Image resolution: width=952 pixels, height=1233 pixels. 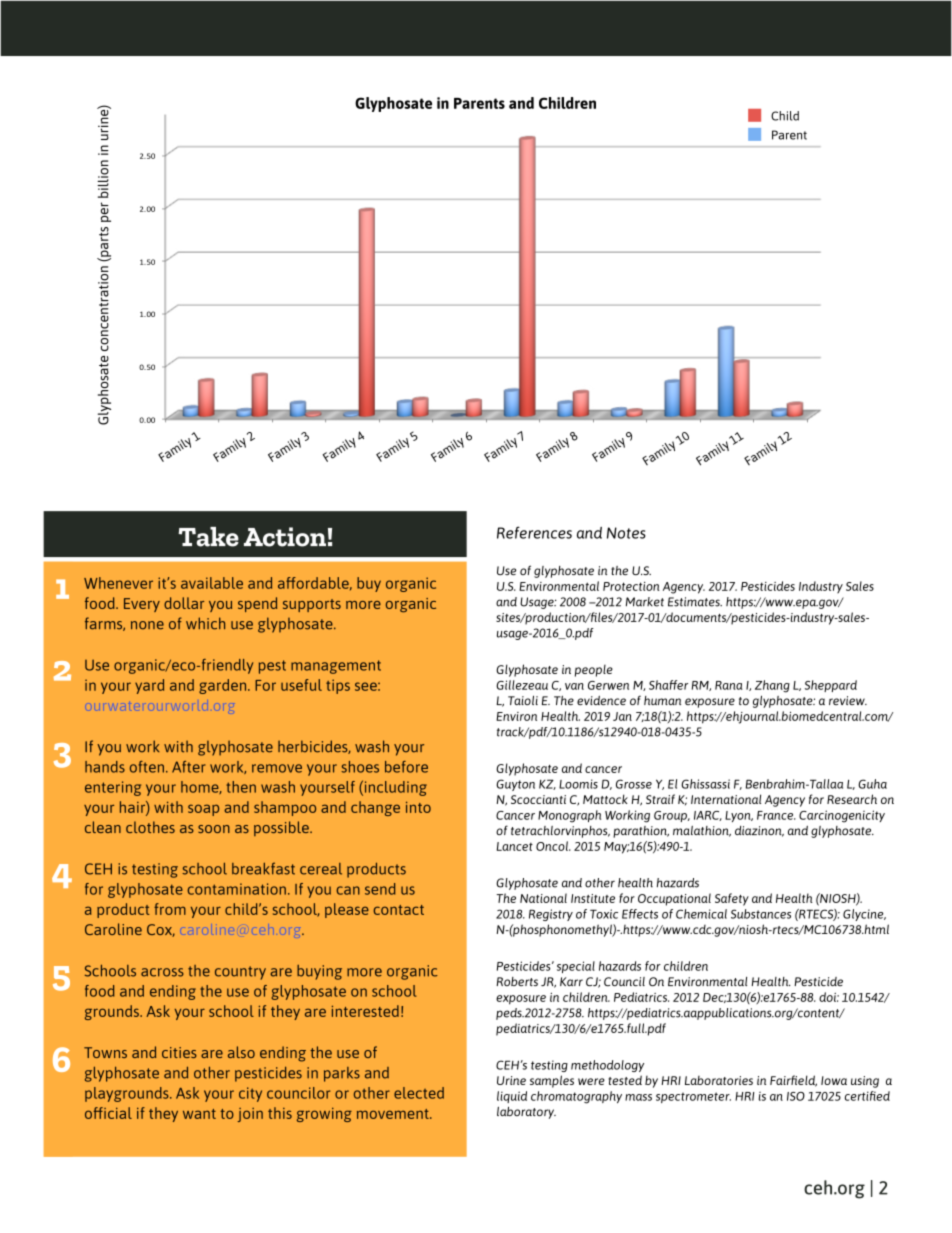 What do you see at coordinates (208, 537) in the screenshot?
I see `Take` at bounding box center [208, 537].
